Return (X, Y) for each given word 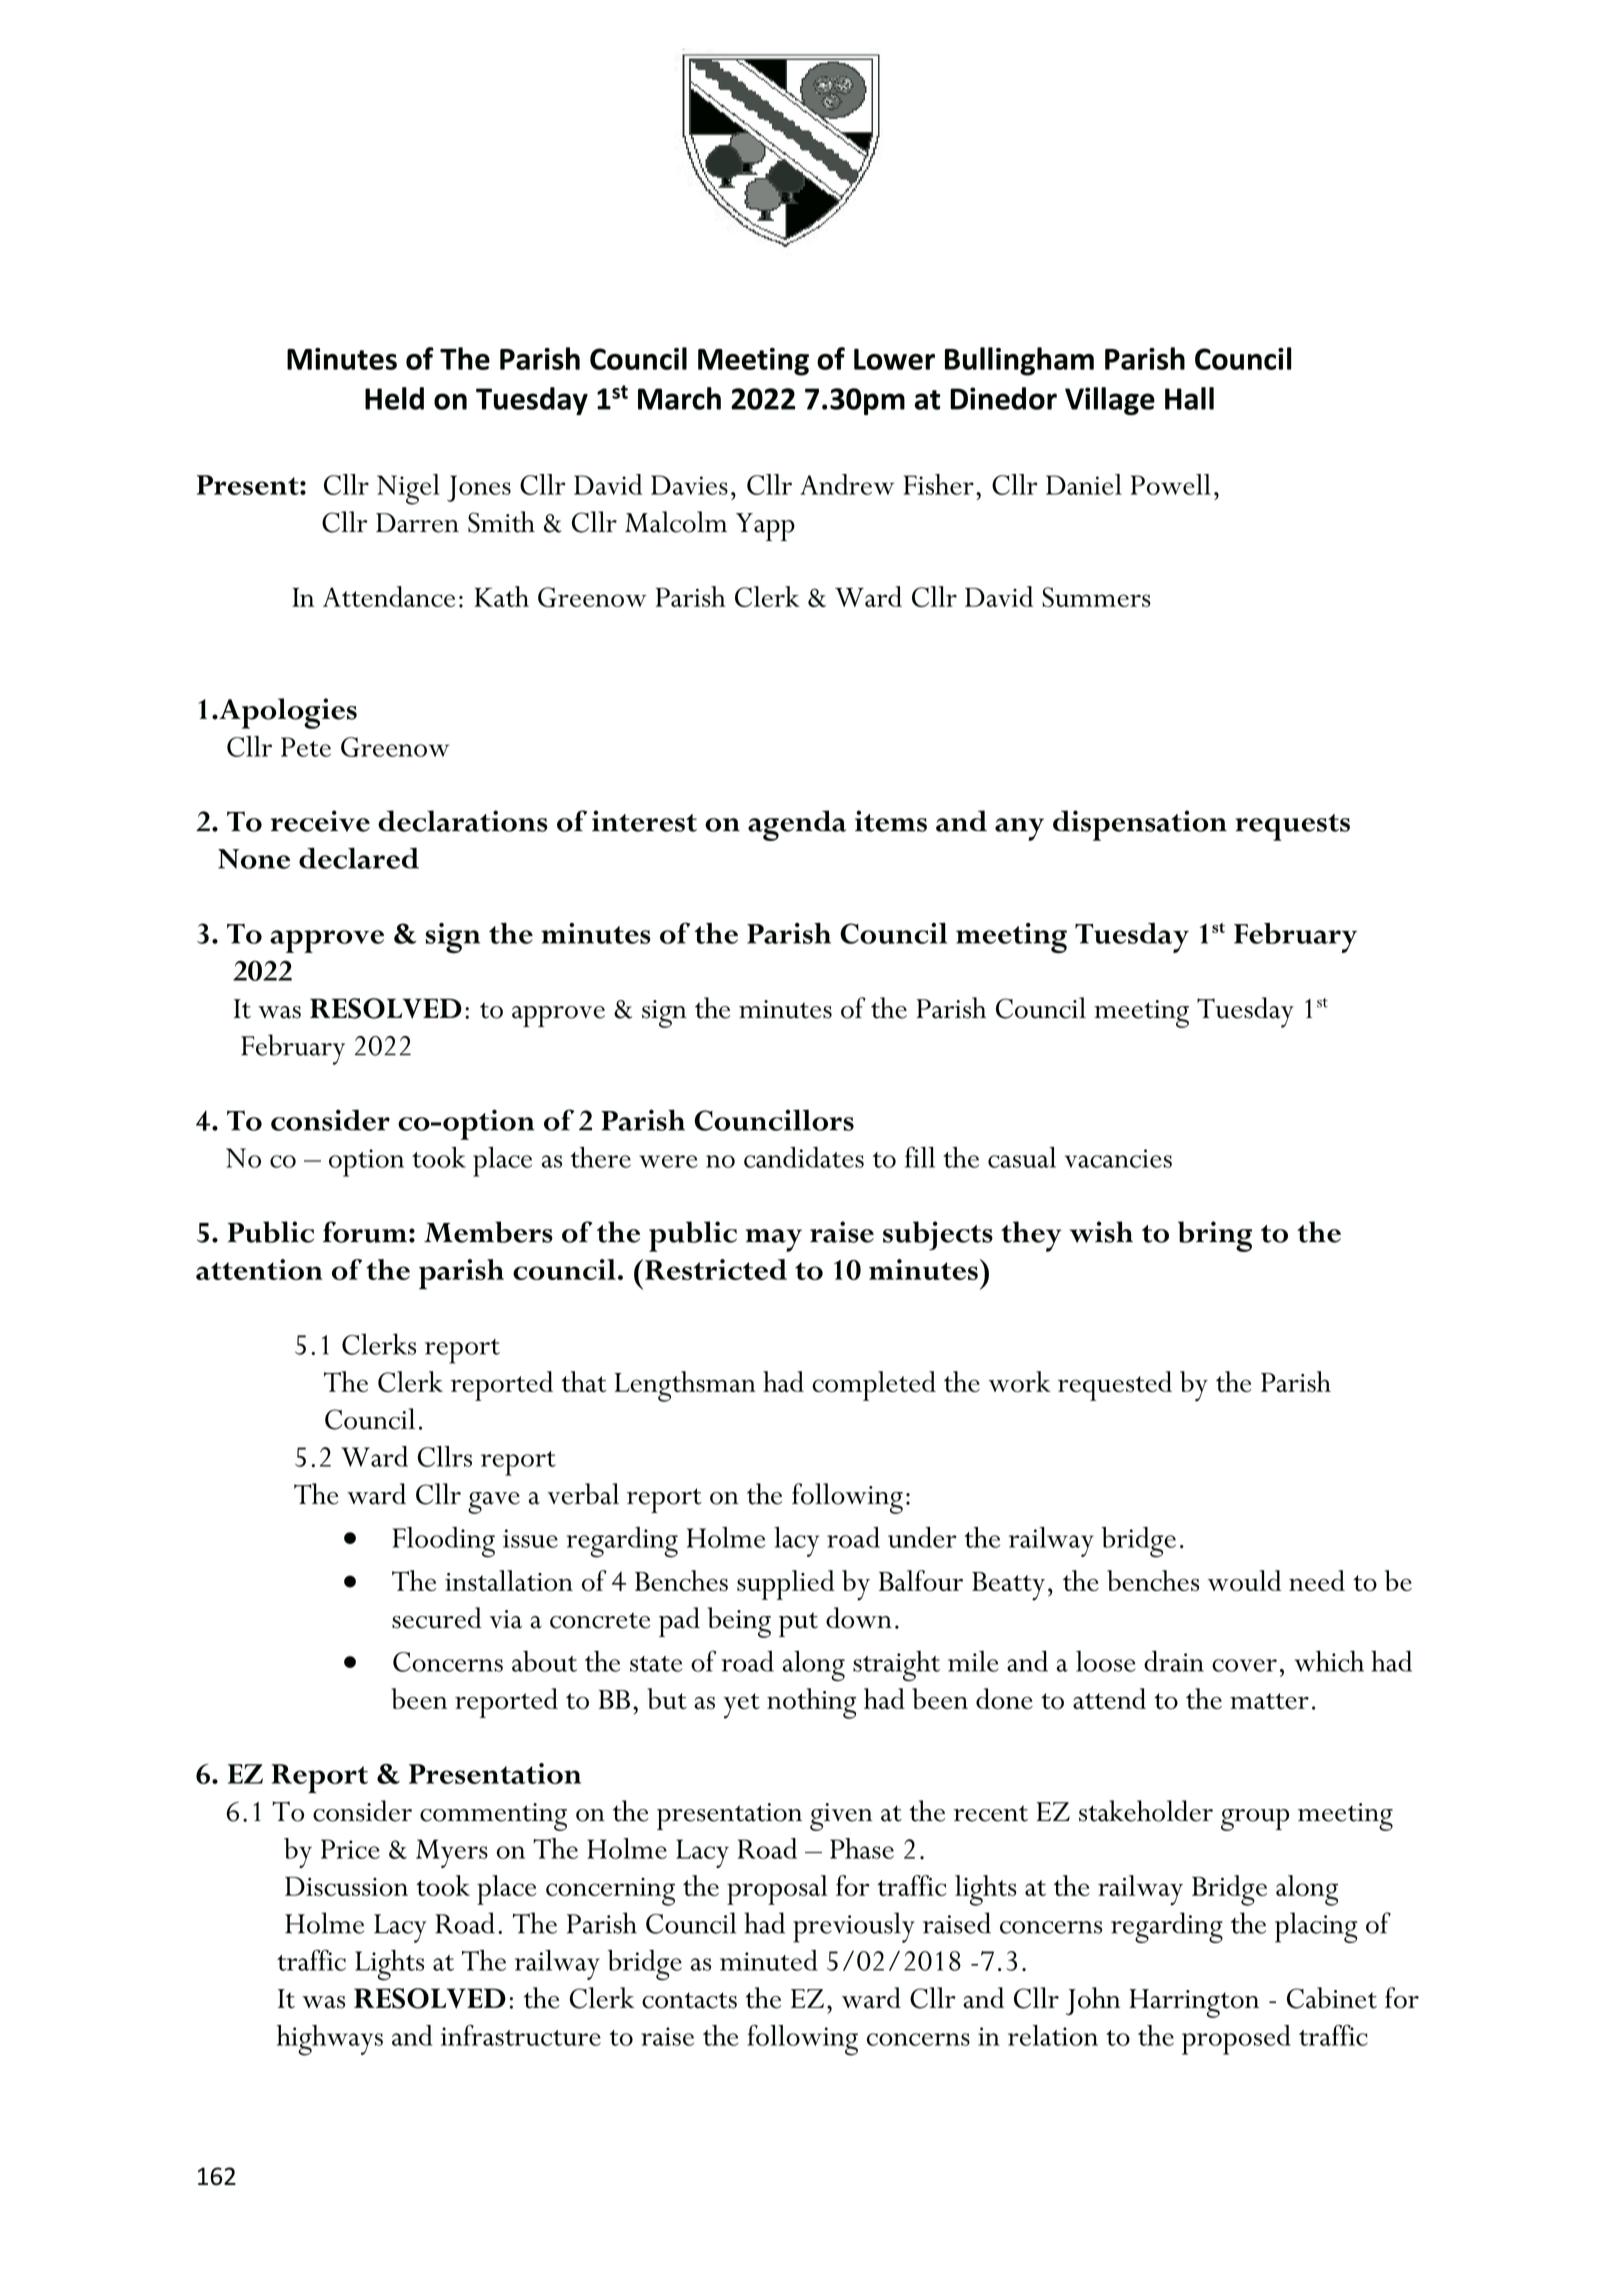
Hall (1189, 398)
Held (394, 398)
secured (437, 1618)
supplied (786, 1585)
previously (854, 1927)
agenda (797, 825)
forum (365, 1232)
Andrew (847, 484)
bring (1215, 1236)
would (1244, 1581)
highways (330, 2040)
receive (320, 821)
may (774, 1240)
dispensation (1140, 825)
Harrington (1194, 2003)
